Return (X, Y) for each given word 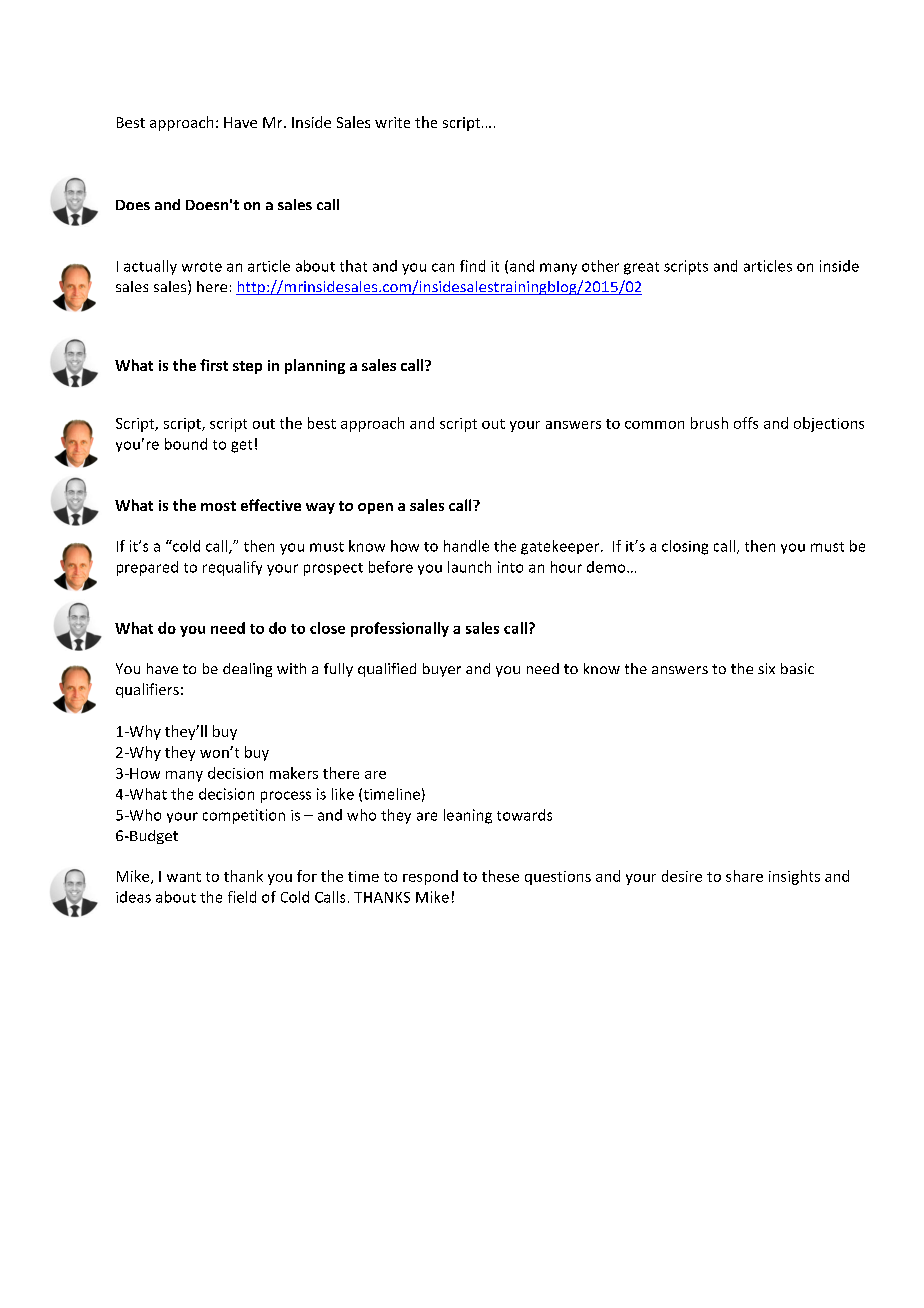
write (392, 122)
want (184, 877)
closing (685, 547)
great (641, 268)
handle (466, 546)
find (472, 266)
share (744, 876)
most (218, 506)
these (500, 876)
